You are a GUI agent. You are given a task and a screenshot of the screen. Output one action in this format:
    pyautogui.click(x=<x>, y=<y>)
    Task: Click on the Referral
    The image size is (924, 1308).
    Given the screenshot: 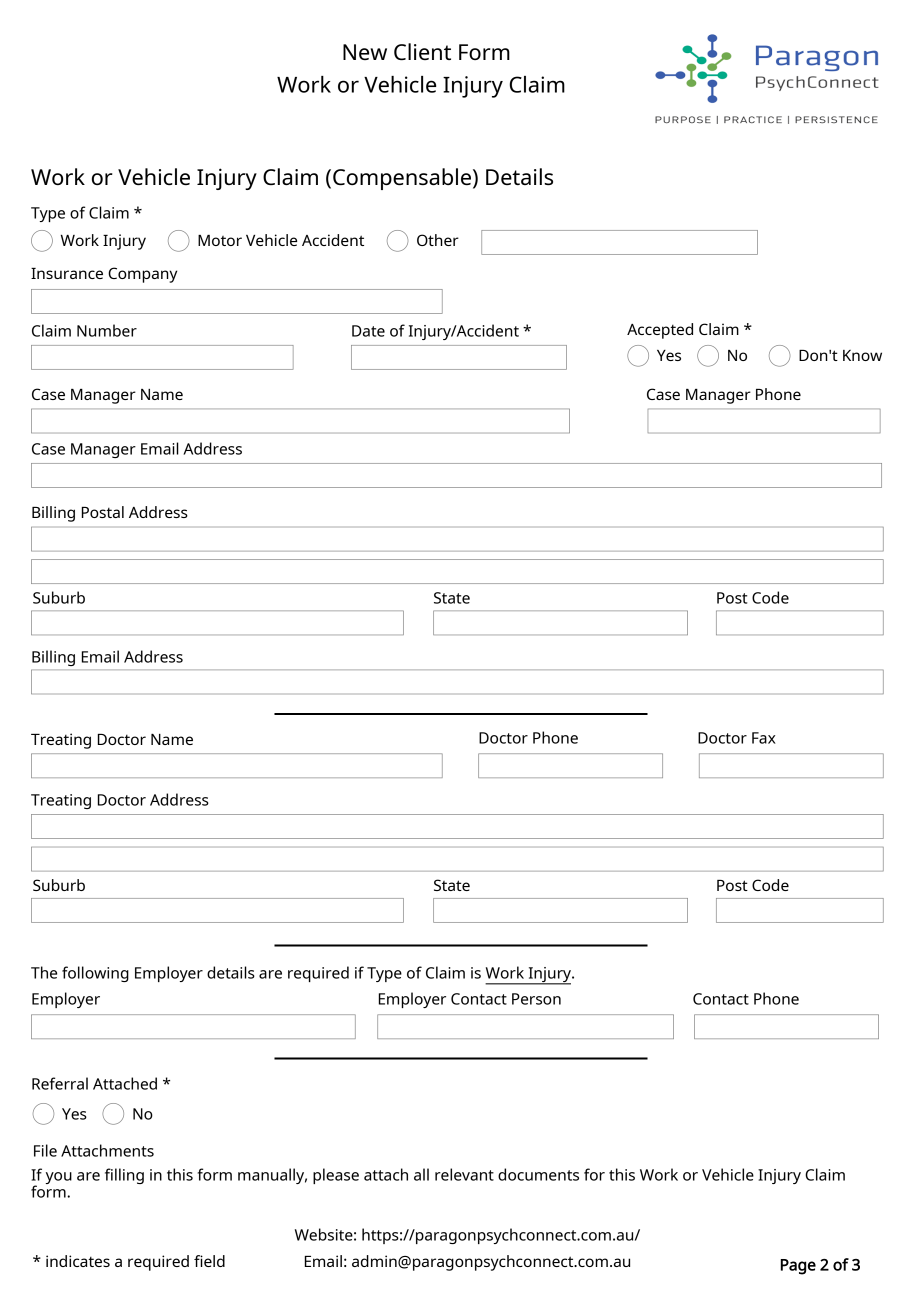 What is the action you would take?
    pyautogui.click(x=60, y=1083)
